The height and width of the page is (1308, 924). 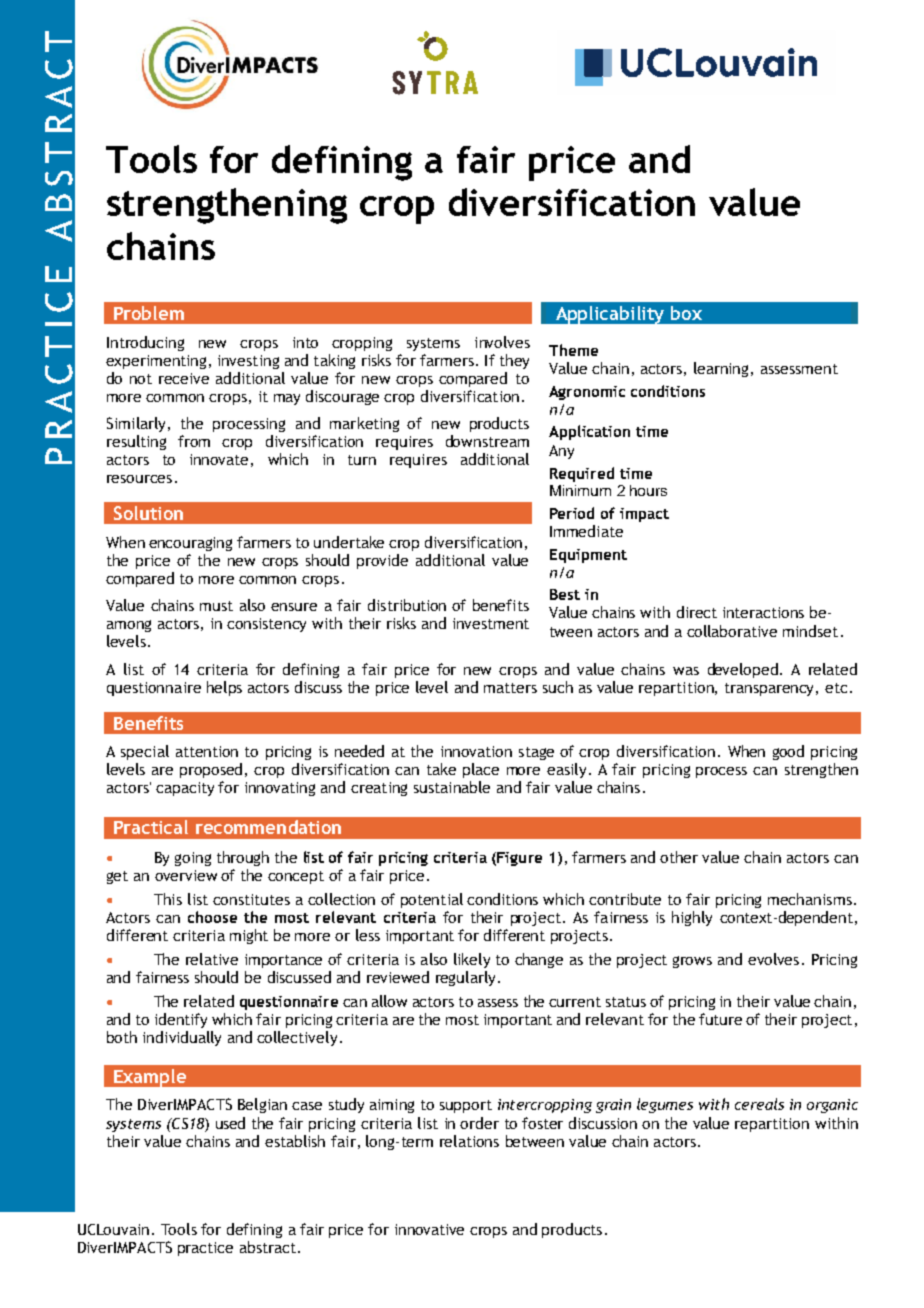 What do you see at coordinates (230, 1123) in the page?
I see `used` at bounding box center [230, 1123].
